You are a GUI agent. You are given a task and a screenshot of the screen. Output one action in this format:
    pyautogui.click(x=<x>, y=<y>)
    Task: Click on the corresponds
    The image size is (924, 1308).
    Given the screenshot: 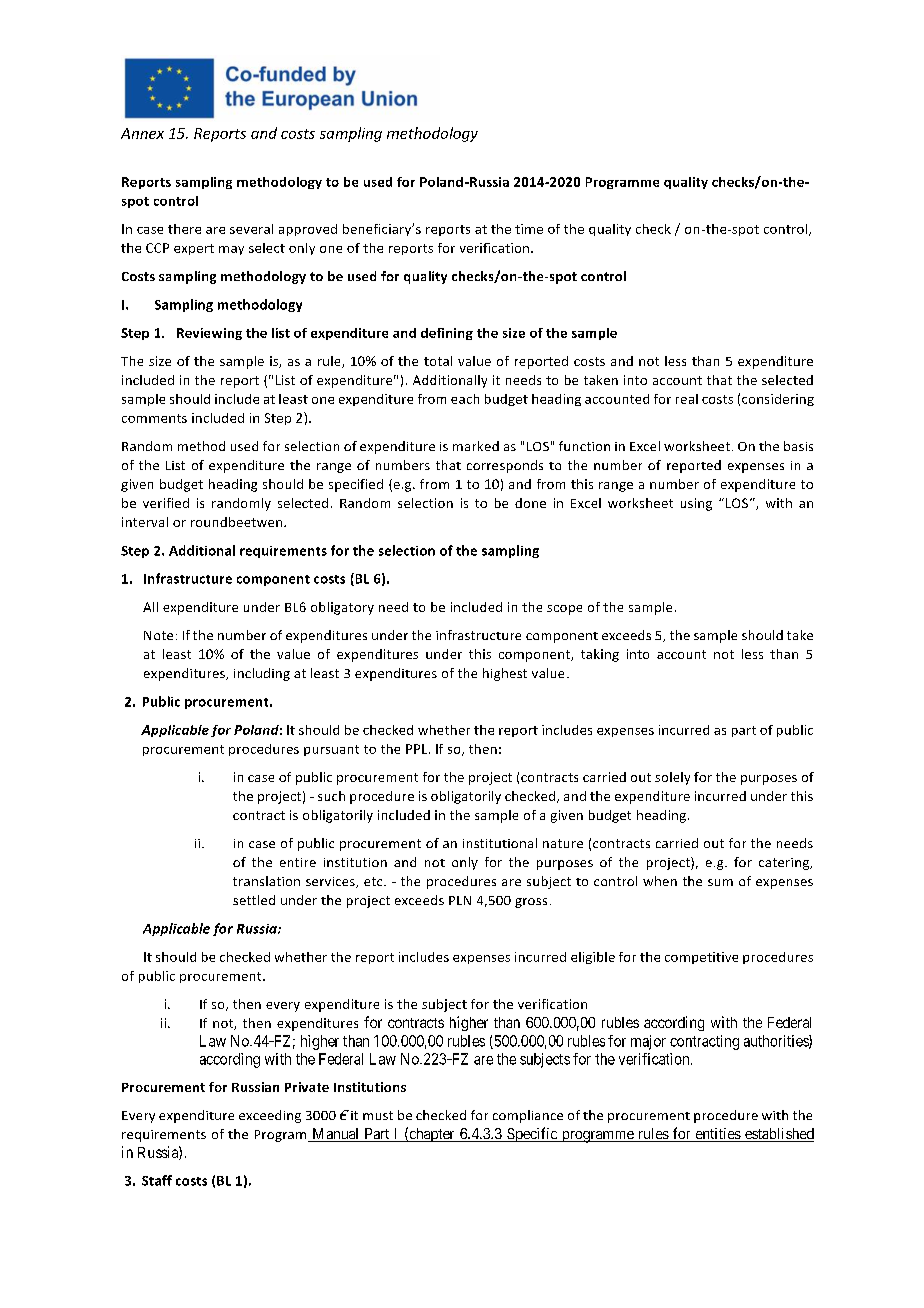 What is the action you would take?
    pyautogui.click(x=505, y=466)
